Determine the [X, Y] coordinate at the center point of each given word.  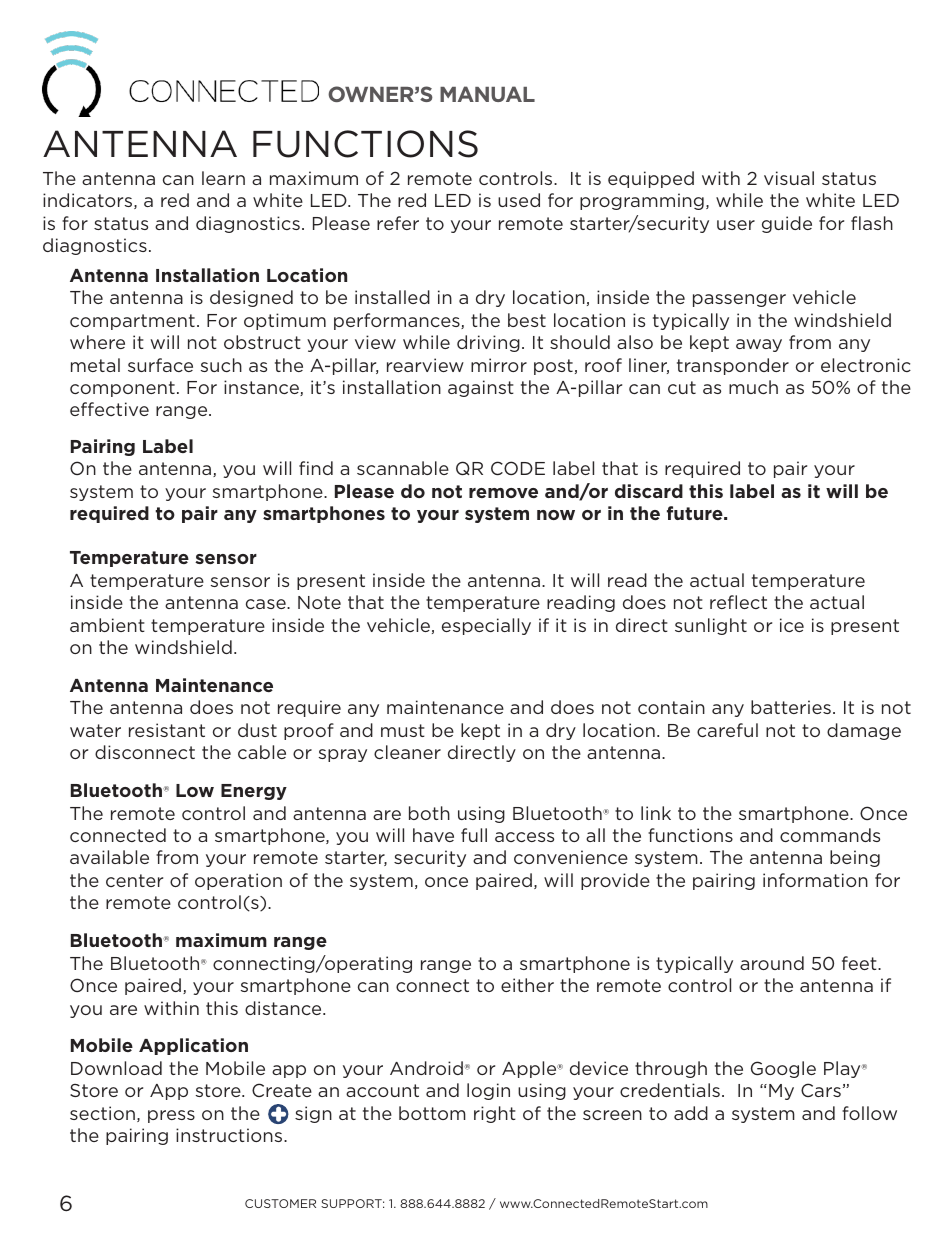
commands [830, 835]
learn [223, 178]
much [753, 387]
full [474, 835]
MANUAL [487, 94]
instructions [230, 1135]
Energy [254, 792]
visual [789, 178]
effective [109, 409]
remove [503, 493]
